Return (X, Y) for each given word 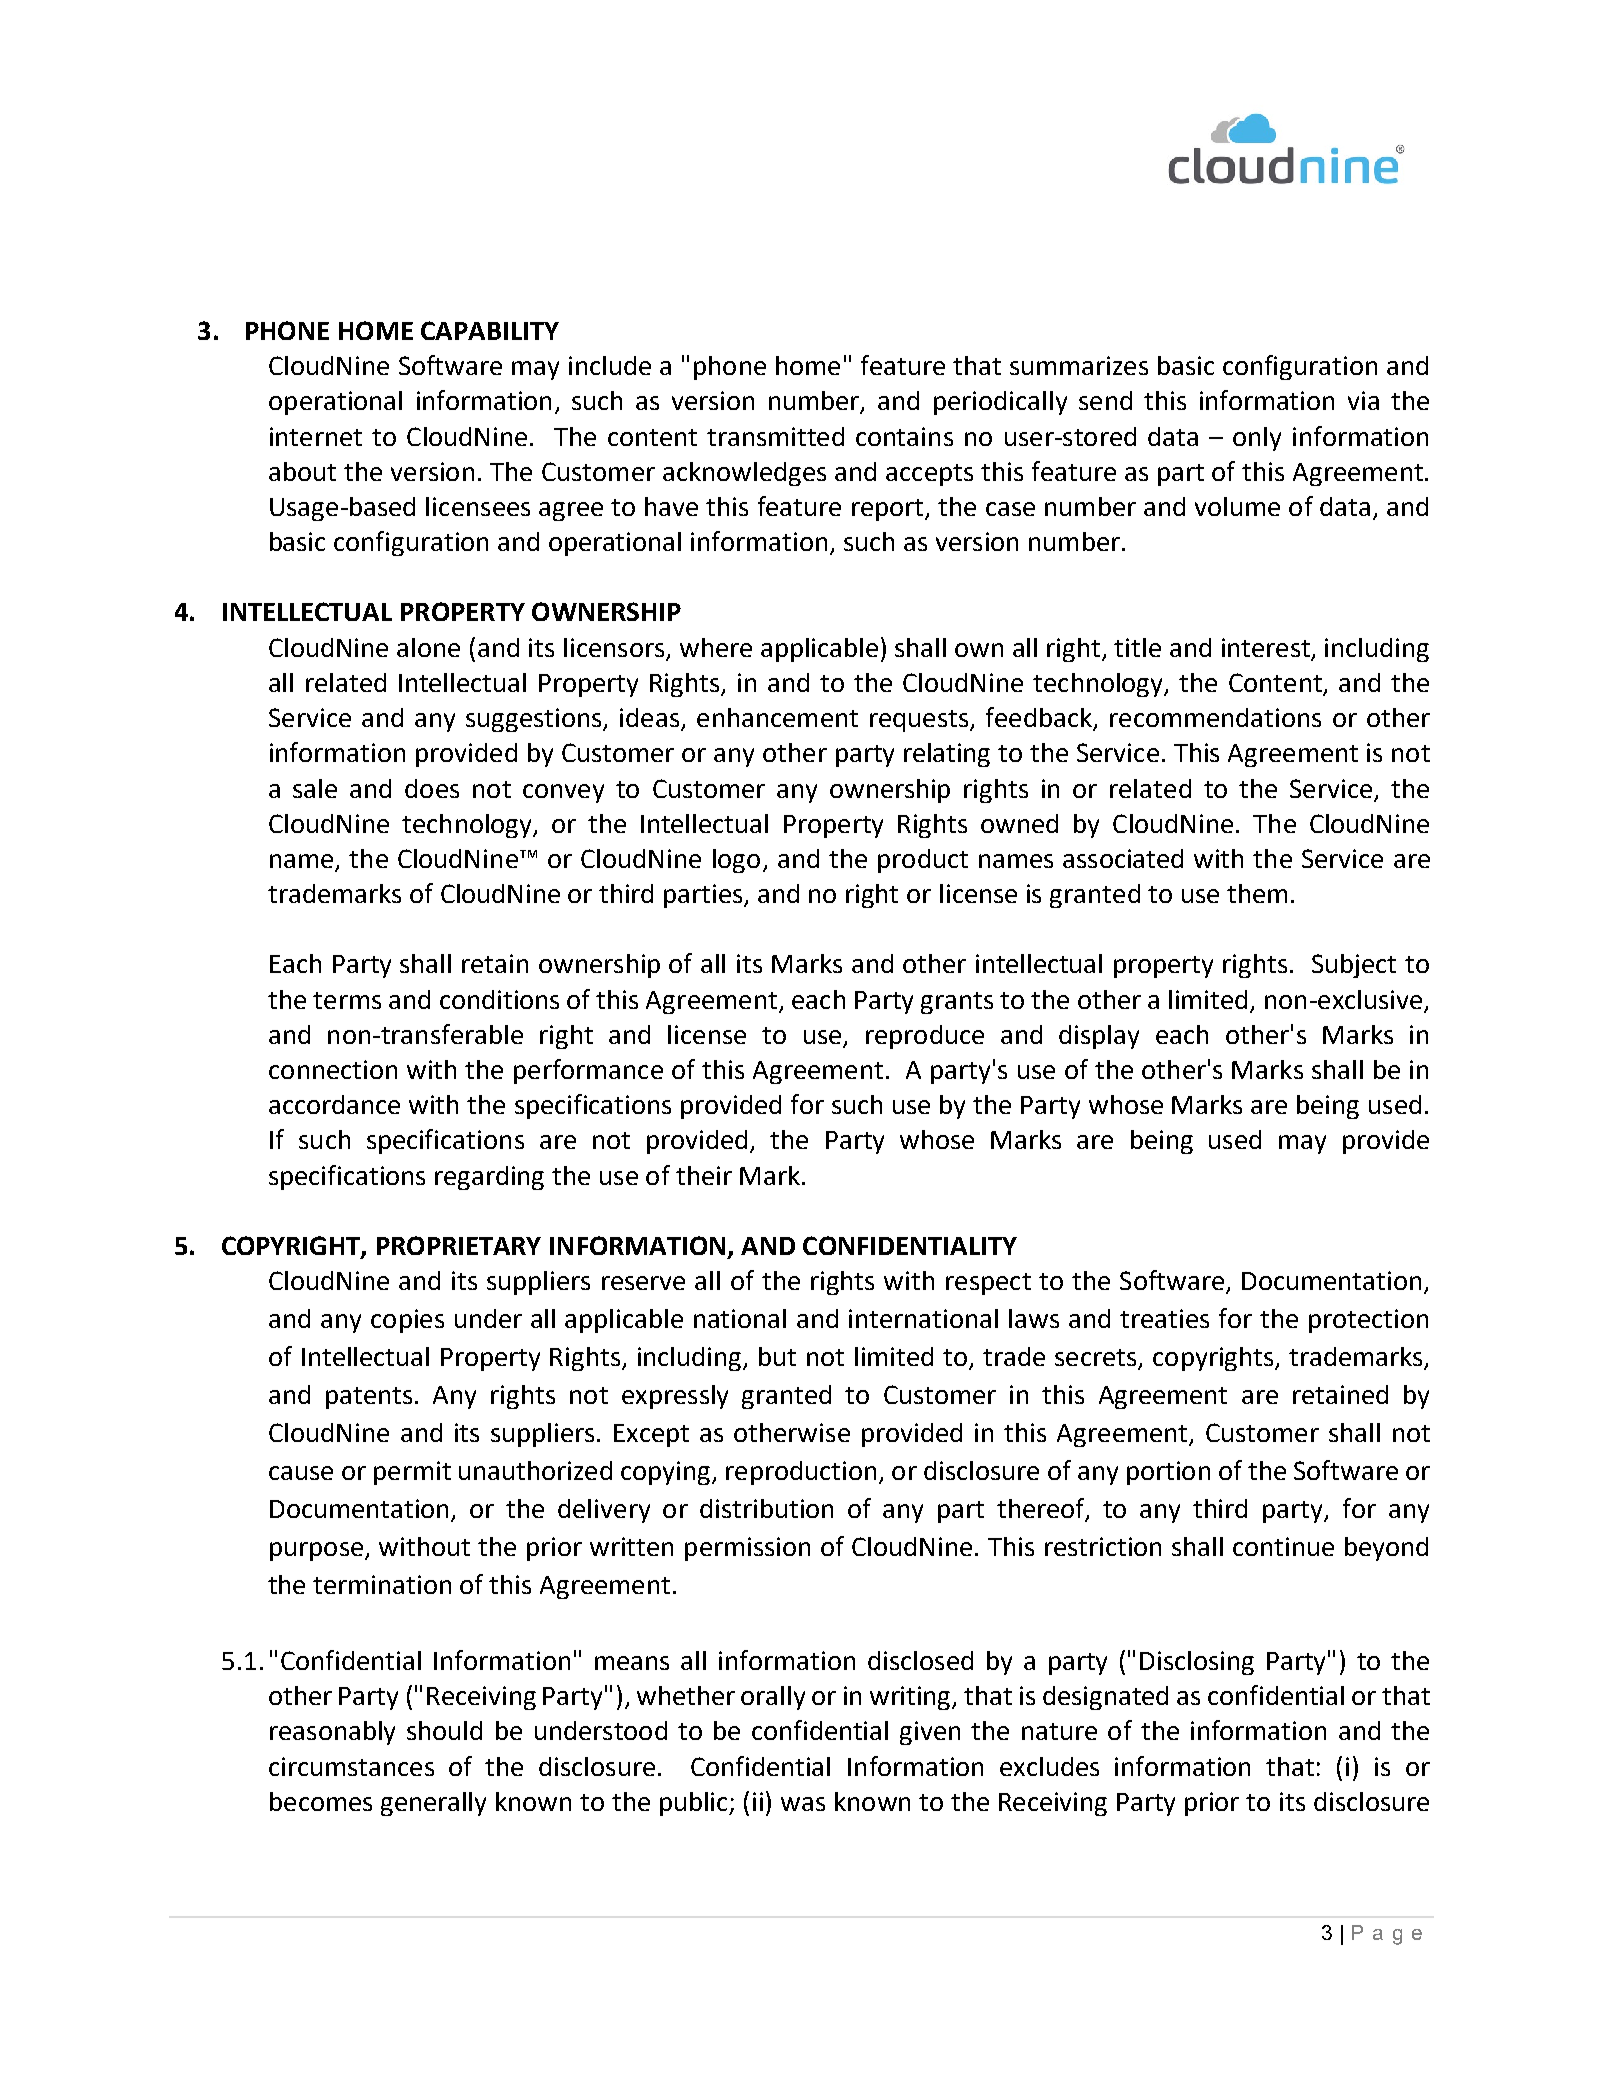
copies (407, 1321)
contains (904, 436)
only (1257, 439)
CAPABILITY (490, 330)
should (444, 1730)
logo (736, 861)
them (1257, 893)
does (432, 788)
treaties (1164, 1318)
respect (988, 1284)
